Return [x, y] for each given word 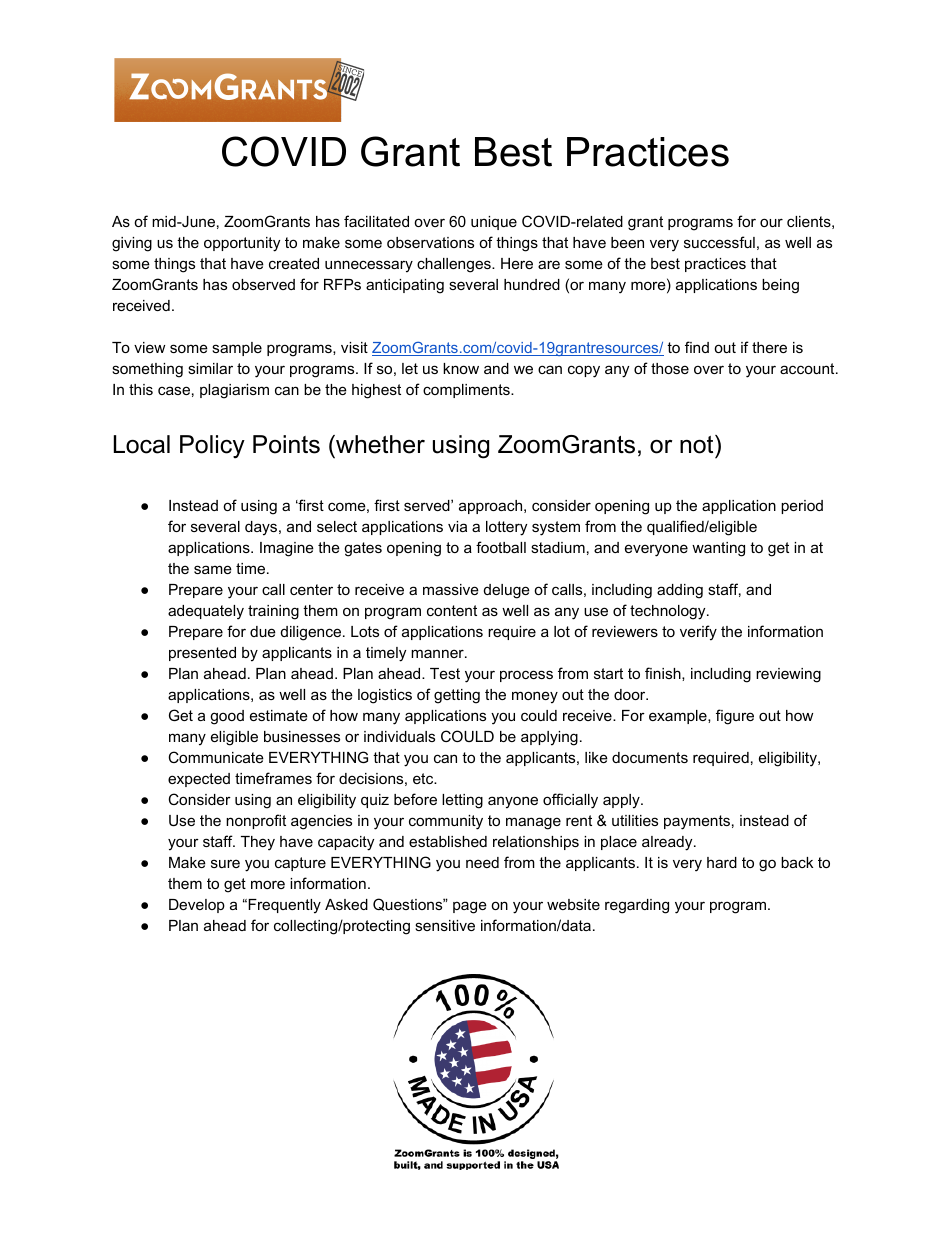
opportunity [242, 244]
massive [451, 589]
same [213, 569]
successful [719, 242]
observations [430, 242]
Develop [197, 906]
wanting [718, 549]
